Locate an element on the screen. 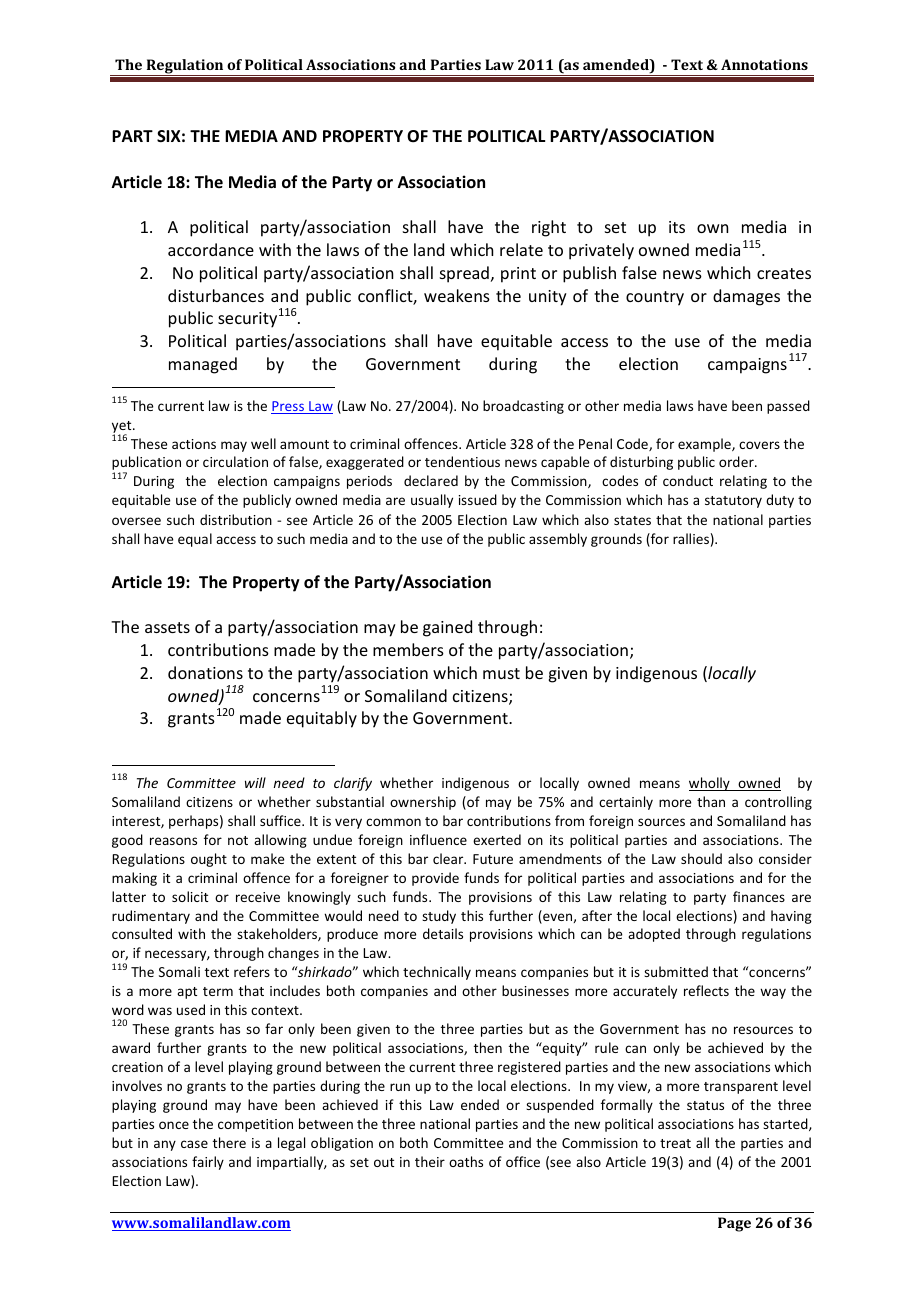 Image resolution: width=924 pixels, height=1307 pixels. reasons is located at coordinates (173, 841).
